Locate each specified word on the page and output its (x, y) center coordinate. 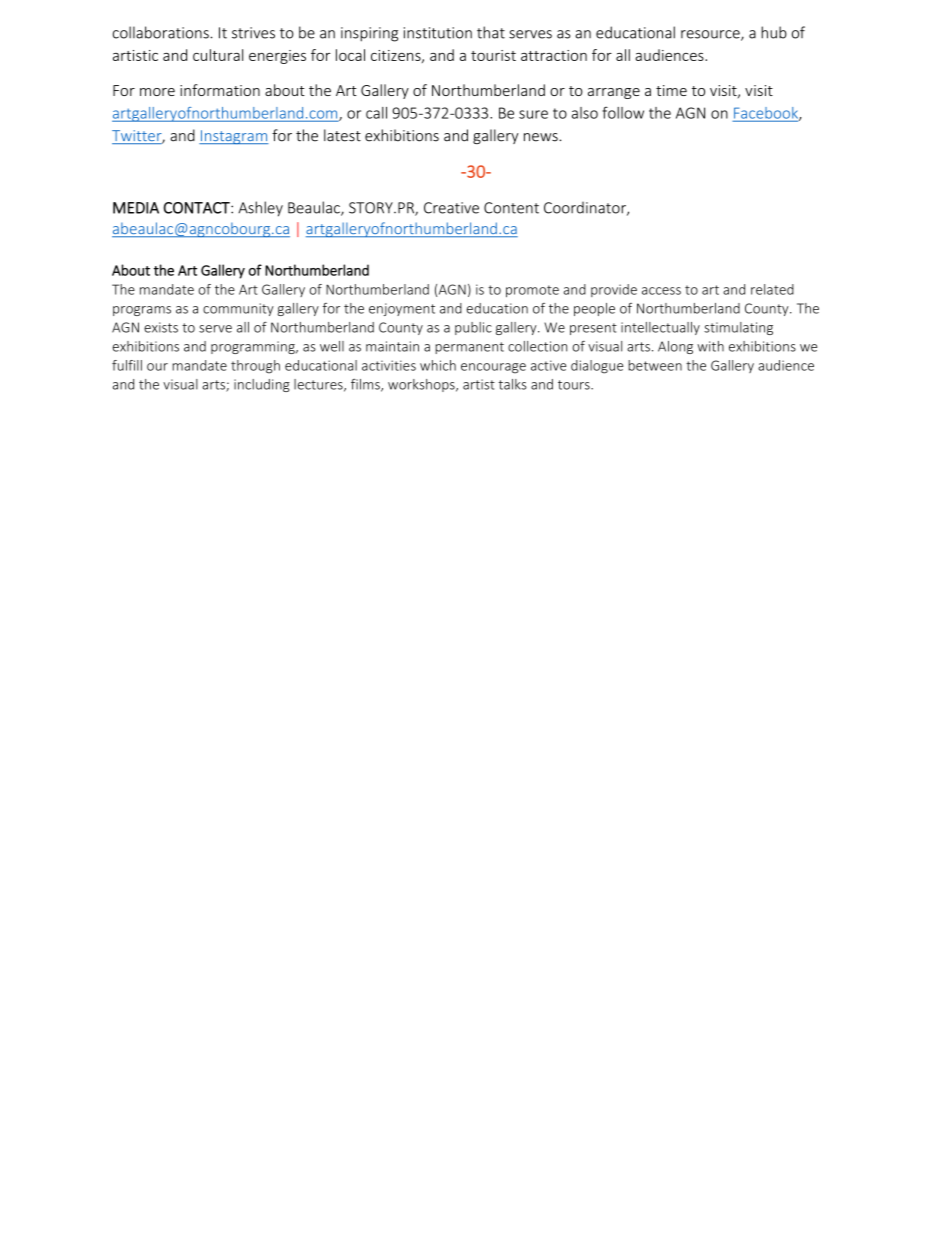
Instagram (234, 137)
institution (438, 33)
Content (511, 208)
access (661, 291)
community (238, 309)
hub (774, 32)
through (255, 367)
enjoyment (402, 309)
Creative (451, 208)
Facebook (766, 114)
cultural (218, 55)
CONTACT (198, 208)
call (376, 113)
